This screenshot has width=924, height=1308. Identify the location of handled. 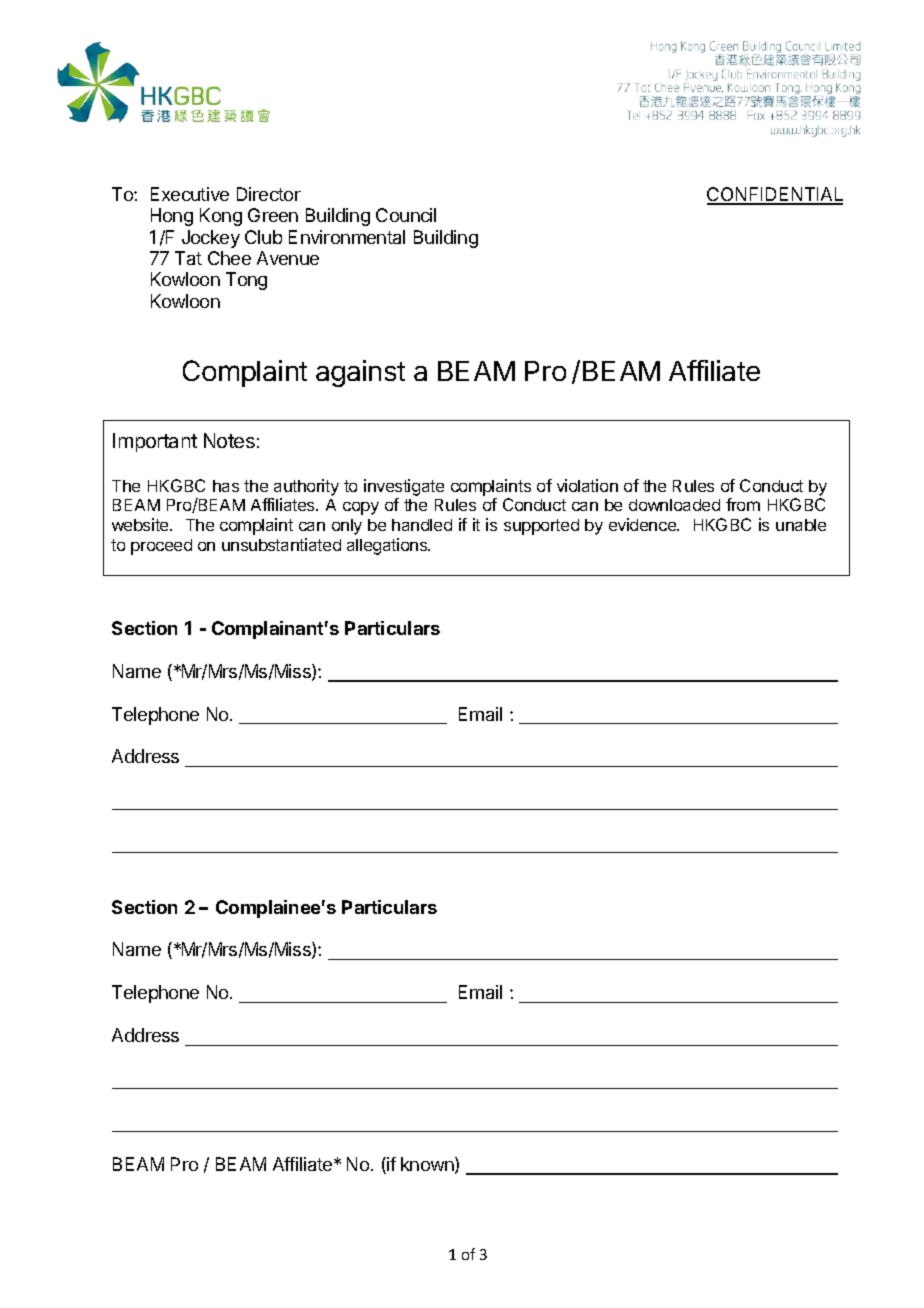
(422, 525).
